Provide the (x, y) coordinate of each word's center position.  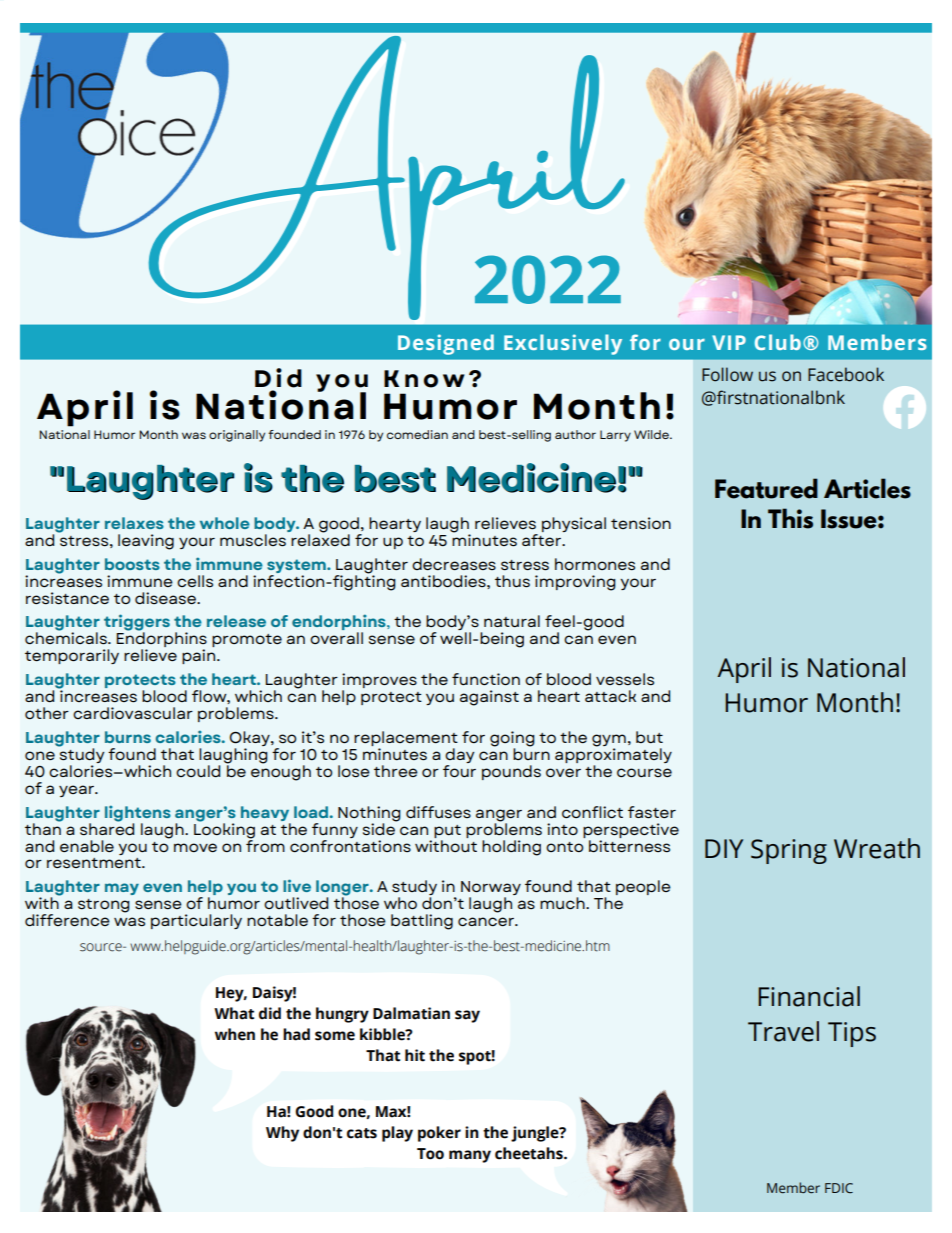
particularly (196, 921)
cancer (487, 921)
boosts (132, 564)
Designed (446, 344)
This (790, 518)
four (459, 769)
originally (237, 436)
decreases (454, 564)
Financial (809, 996)
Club (778, 342)
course (644, 773)
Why (282, 1134)
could (198, 771)
